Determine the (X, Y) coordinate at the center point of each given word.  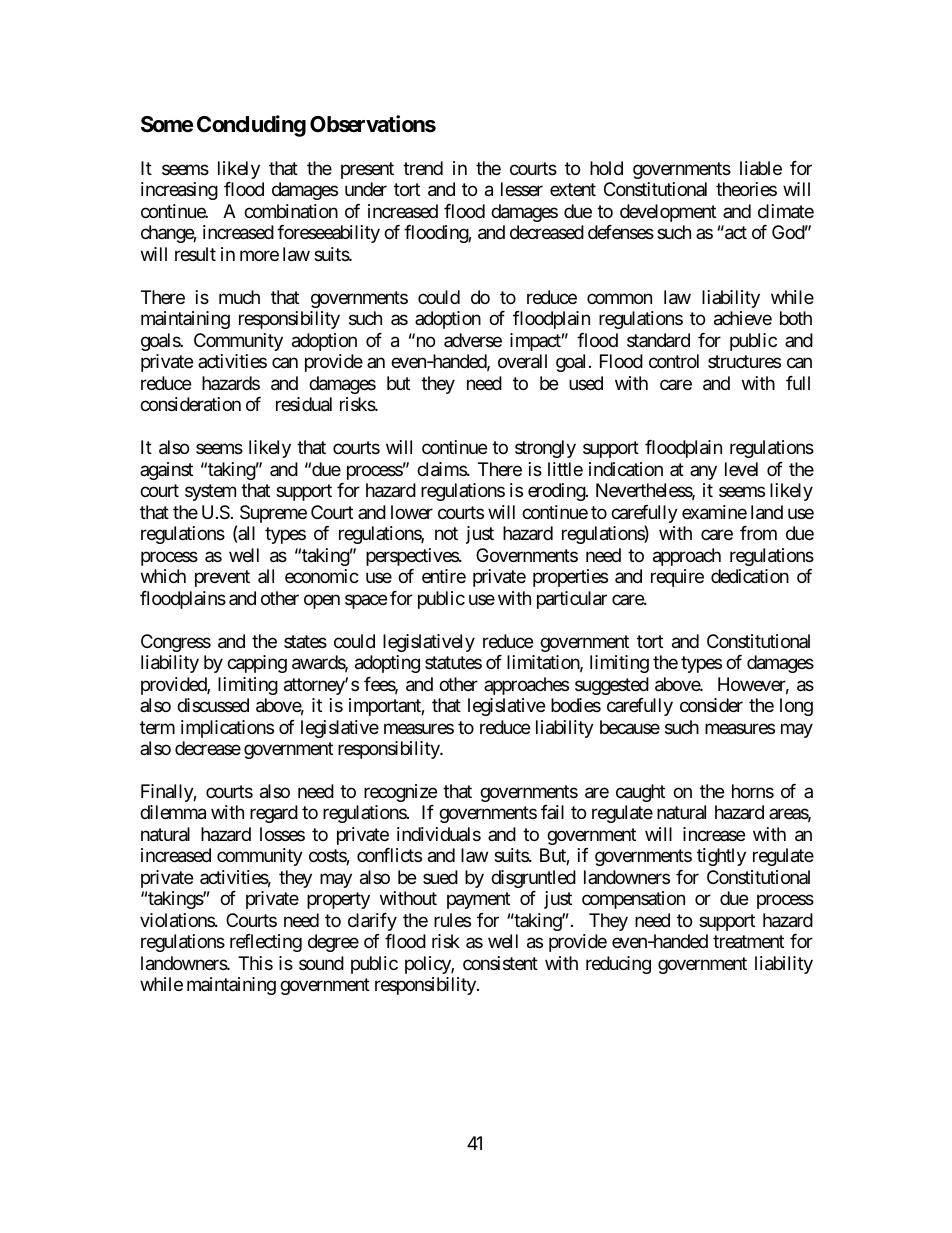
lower (412, 512)
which (163, 576)
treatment (748, 942)
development (668, 213)
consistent (500, 963)
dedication (750, 576)
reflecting (266, 943)
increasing (179, 191)
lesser (522, 189)
